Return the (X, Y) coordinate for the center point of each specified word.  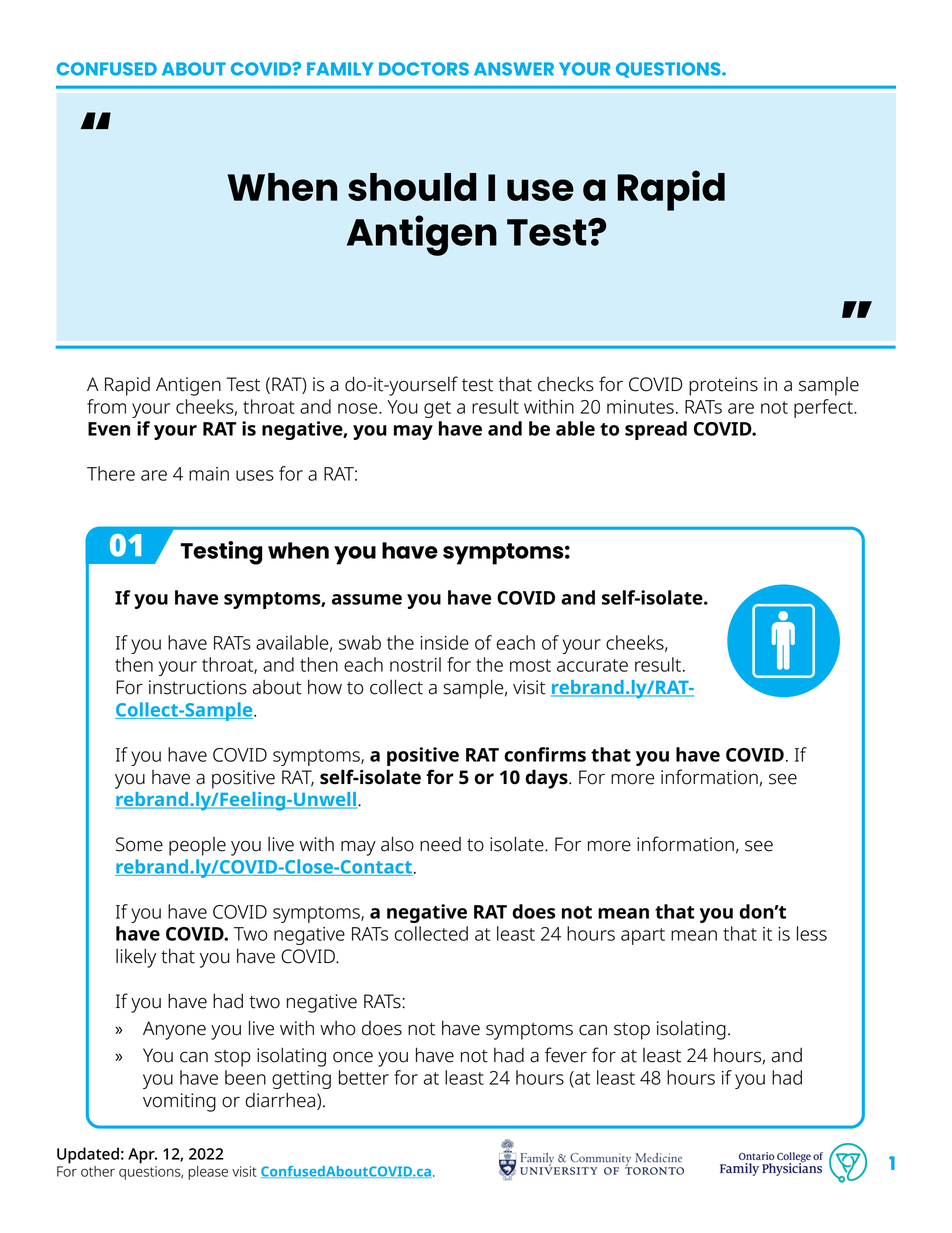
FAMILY (340, 69)
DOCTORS (424, 69)
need (440, 844)
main (209, 474)
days (547, 779)
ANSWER (514, 69)
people (197, 846)
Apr (142, 1156)
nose (359, 408)
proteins (723, 386)
